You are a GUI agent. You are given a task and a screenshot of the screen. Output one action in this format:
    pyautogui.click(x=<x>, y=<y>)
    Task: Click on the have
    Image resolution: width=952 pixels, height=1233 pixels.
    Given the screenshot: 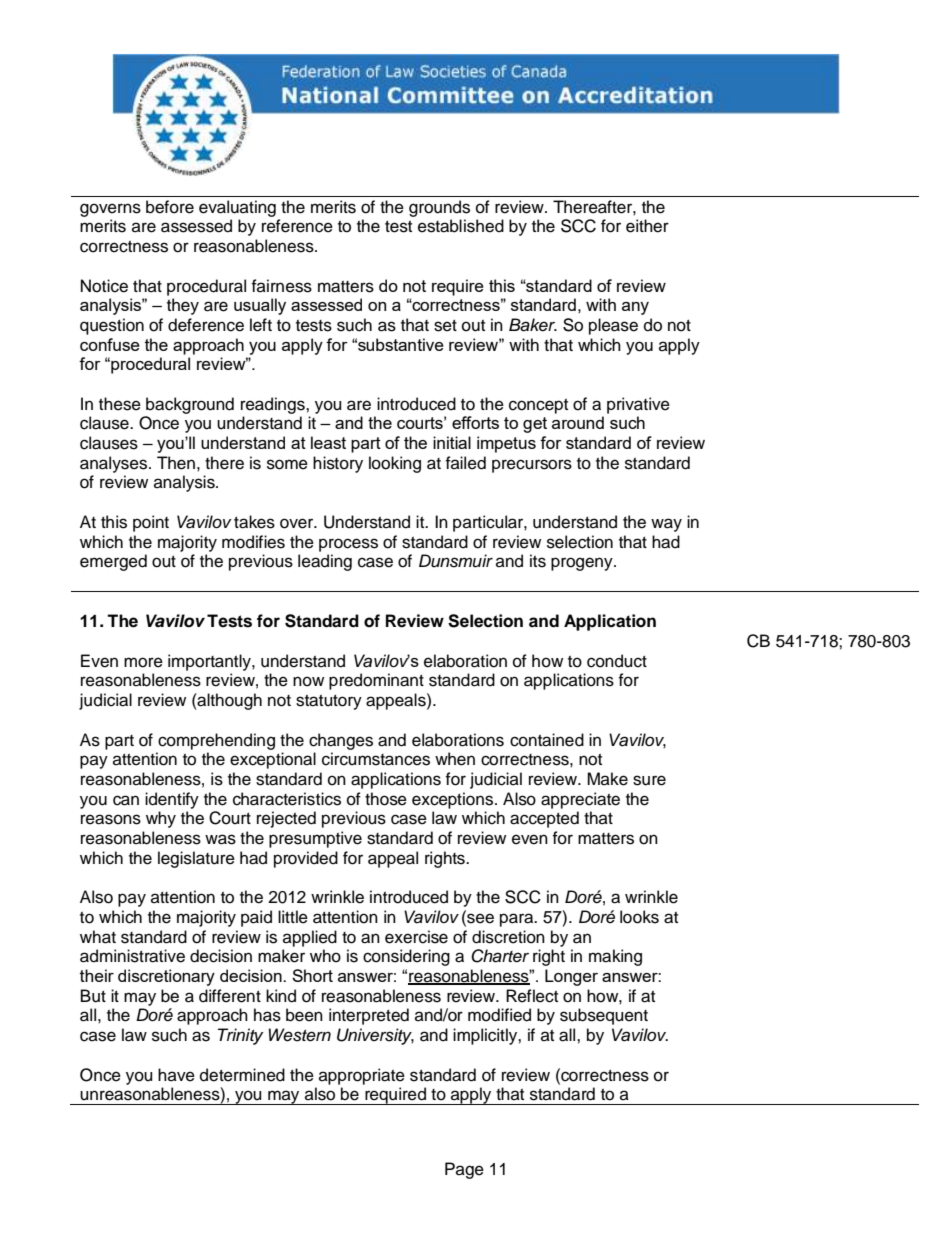 What is the action you would take?
    pyautogui.click(x=176, y=1075)
